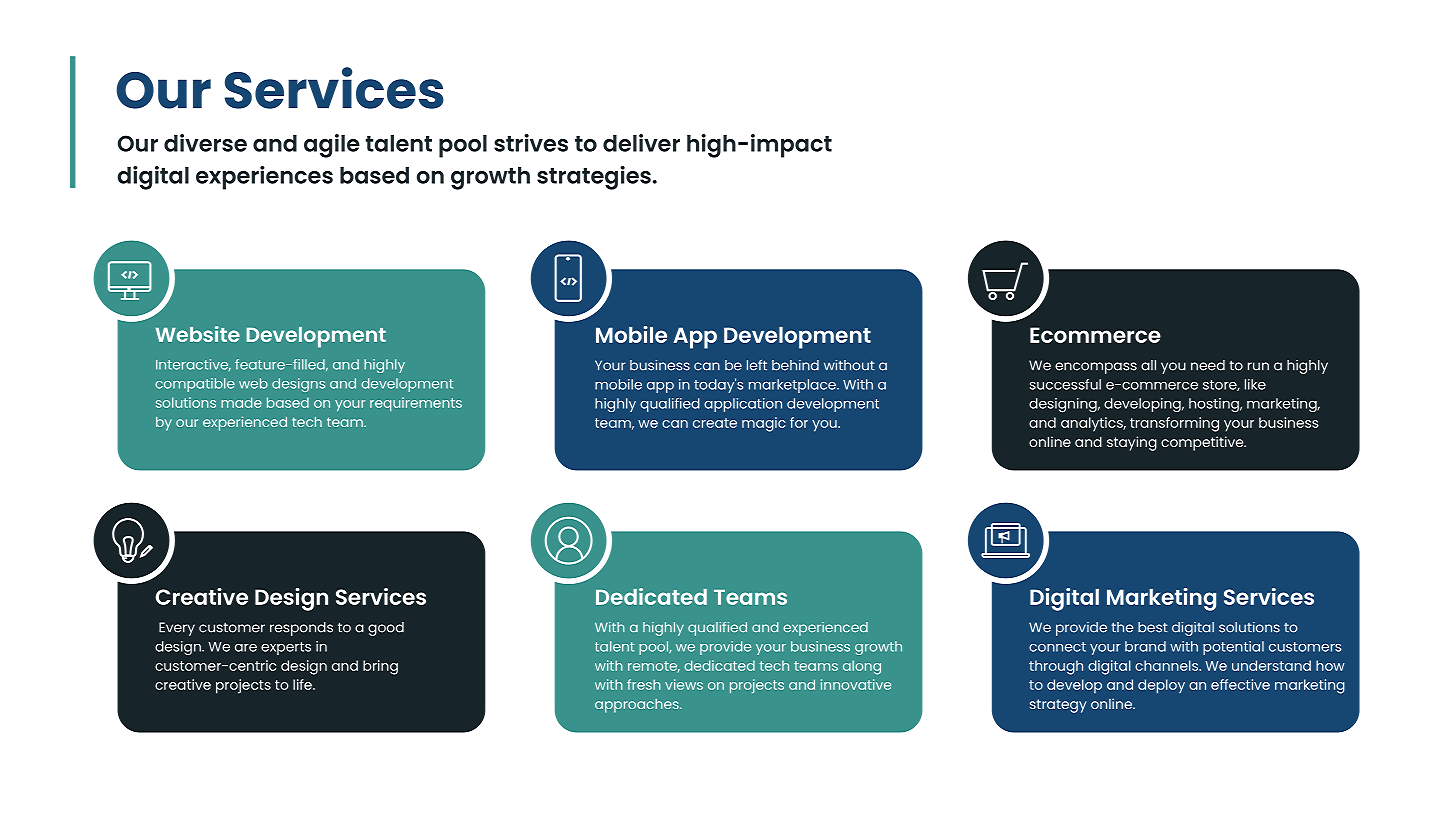  Describe the element at coordinates (303, 684) in the screenshot. I see `life` at that location.
